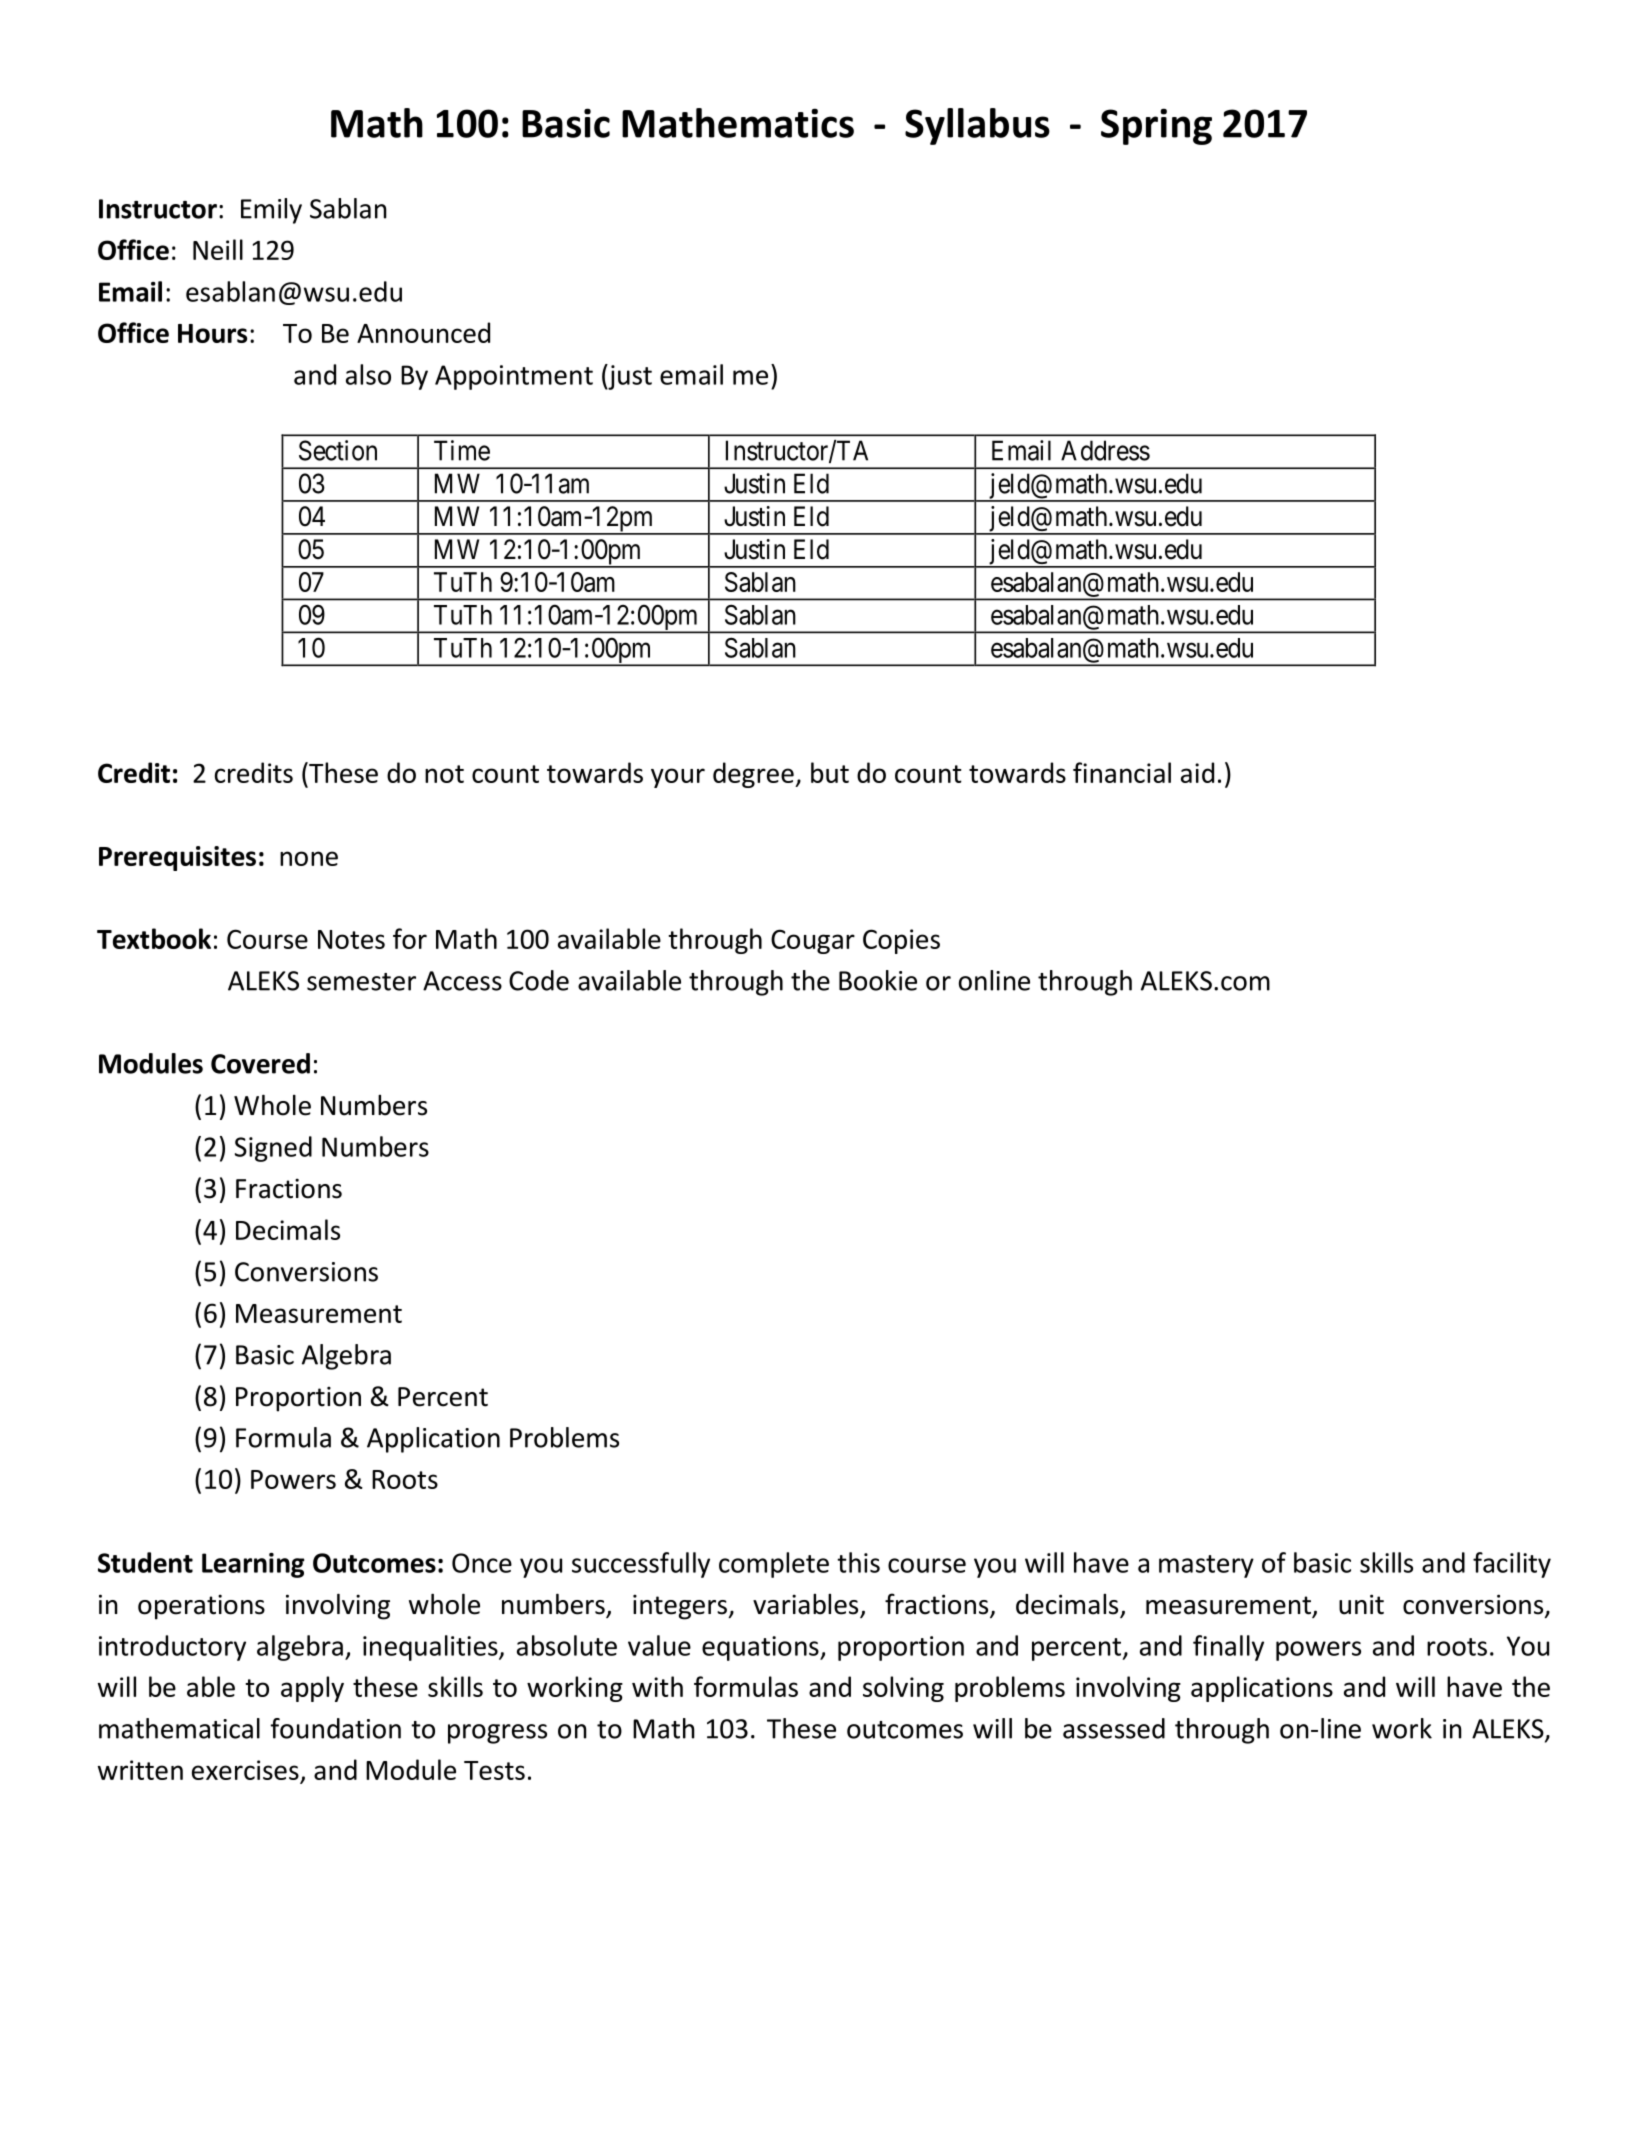 The image size is (1647, 2132). I want to click on Syllabus, so click(977, 126).
